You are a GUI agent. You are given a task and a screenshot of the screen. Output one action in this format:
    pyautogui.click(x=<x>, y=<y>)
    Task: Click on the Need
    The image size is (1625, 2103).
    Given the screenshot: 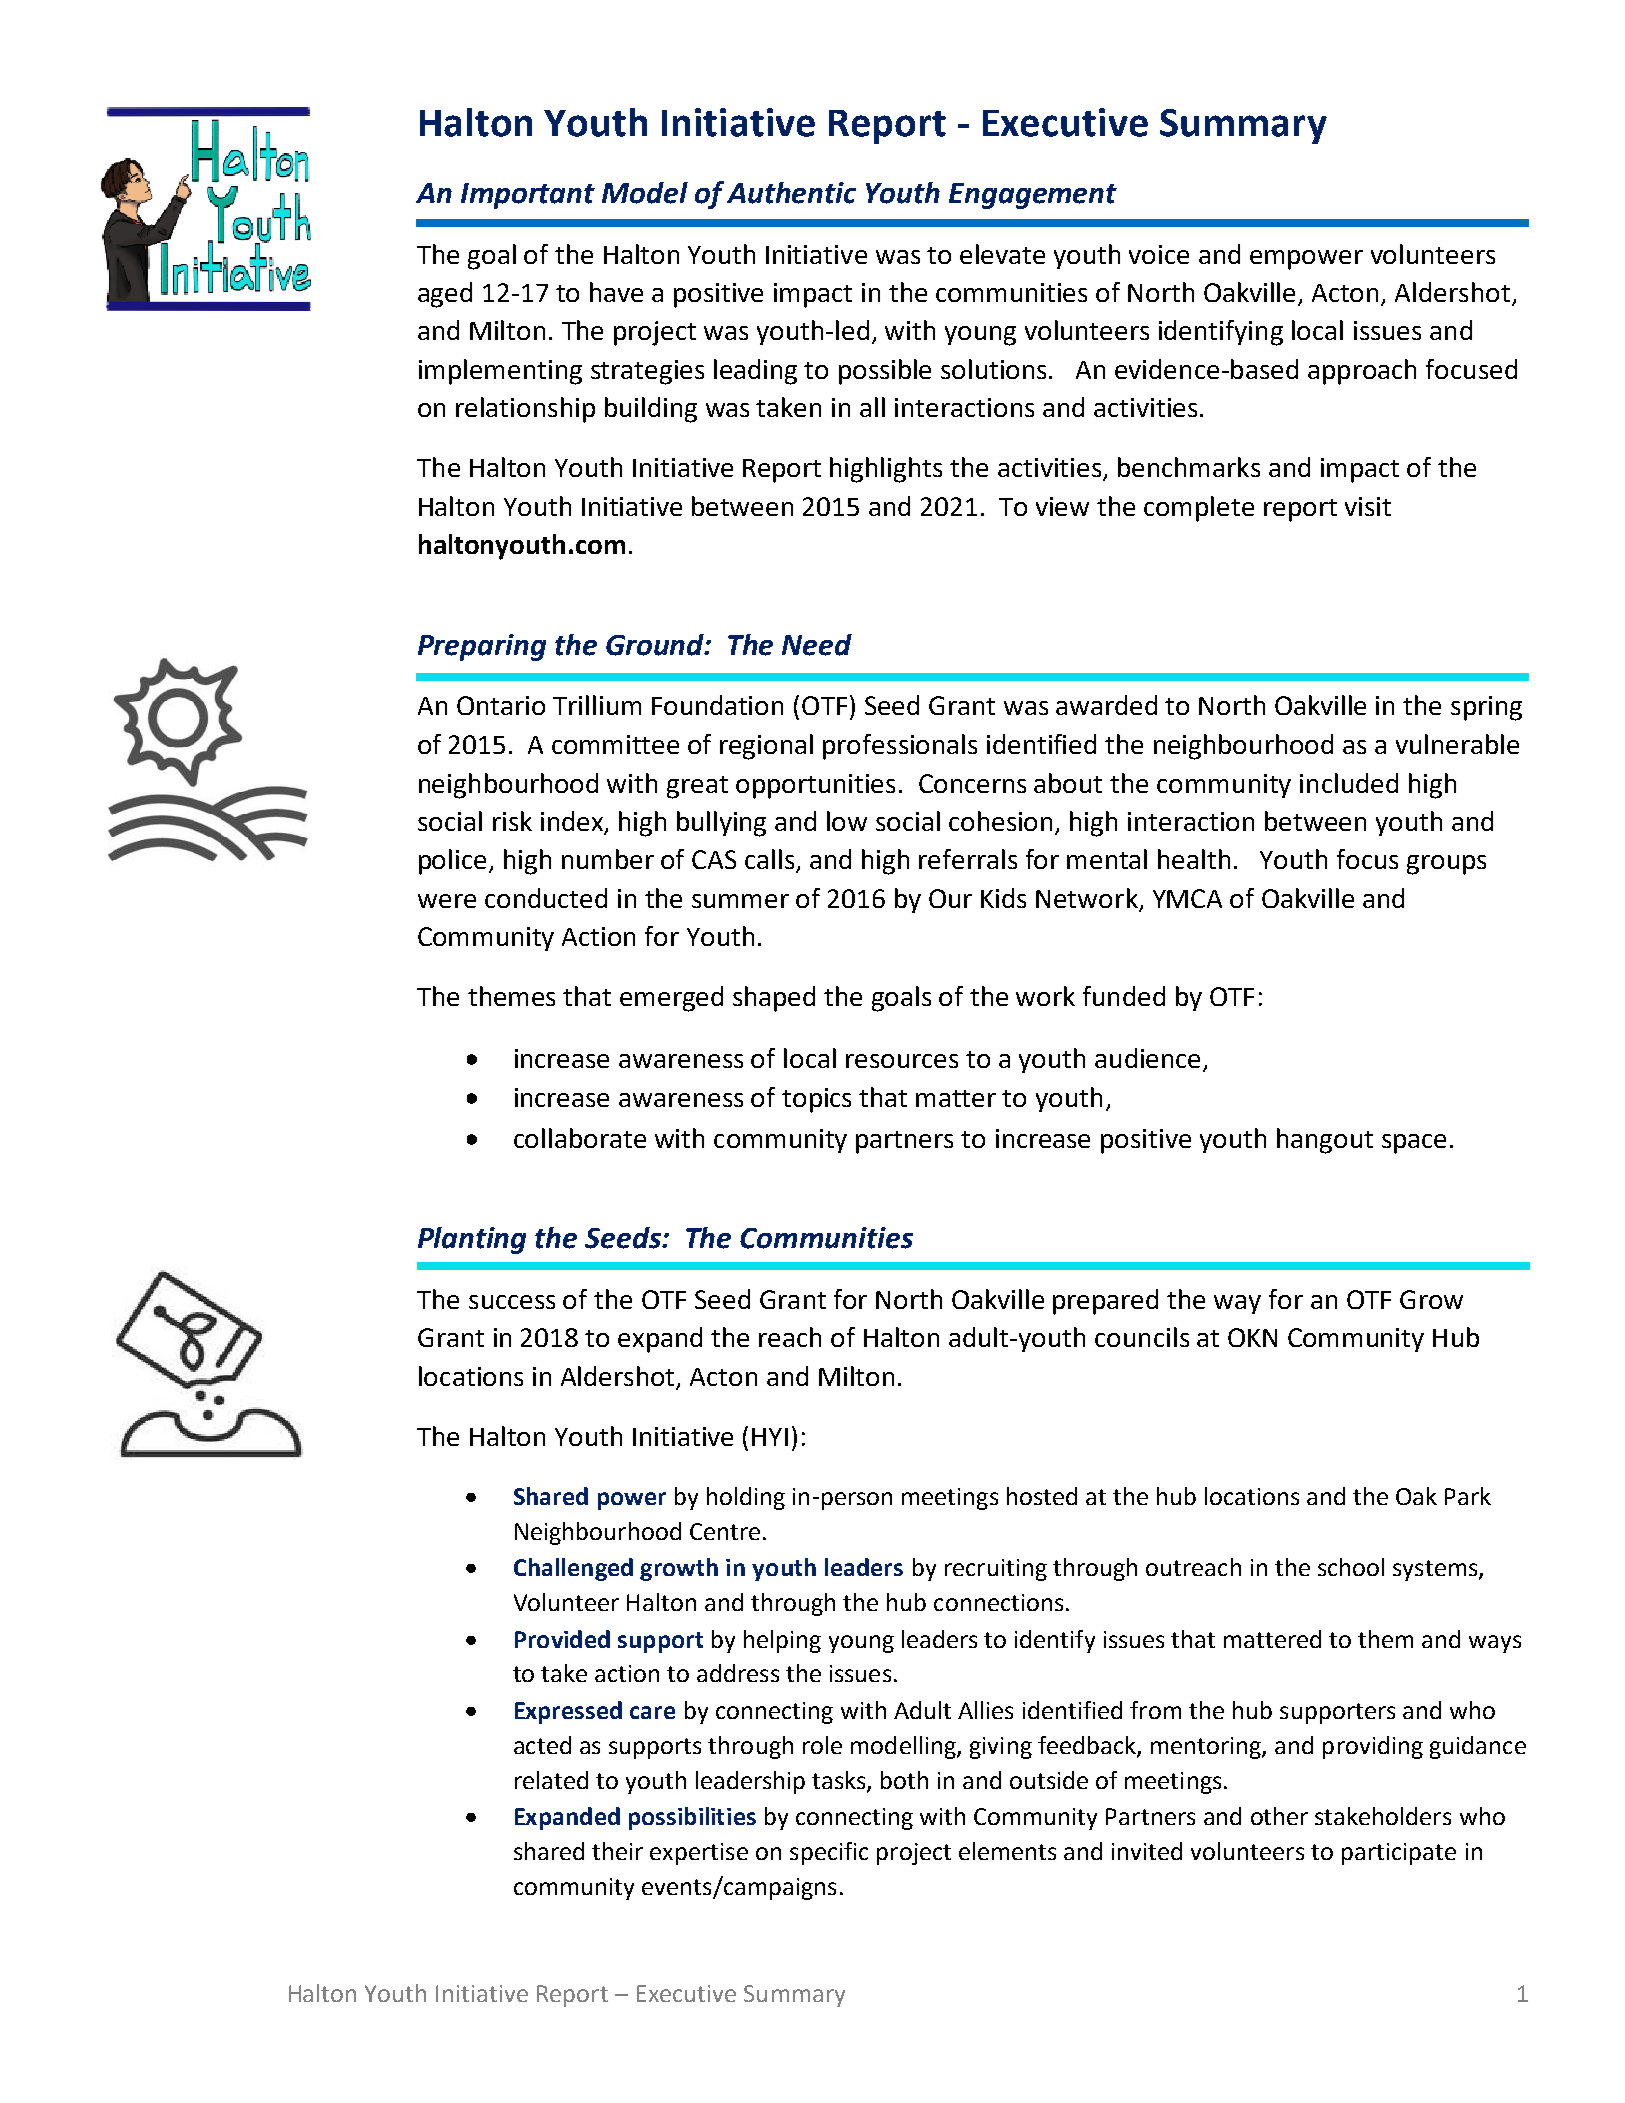 What is the action you would take?
    pyautogui.click(x=817, y=645)
